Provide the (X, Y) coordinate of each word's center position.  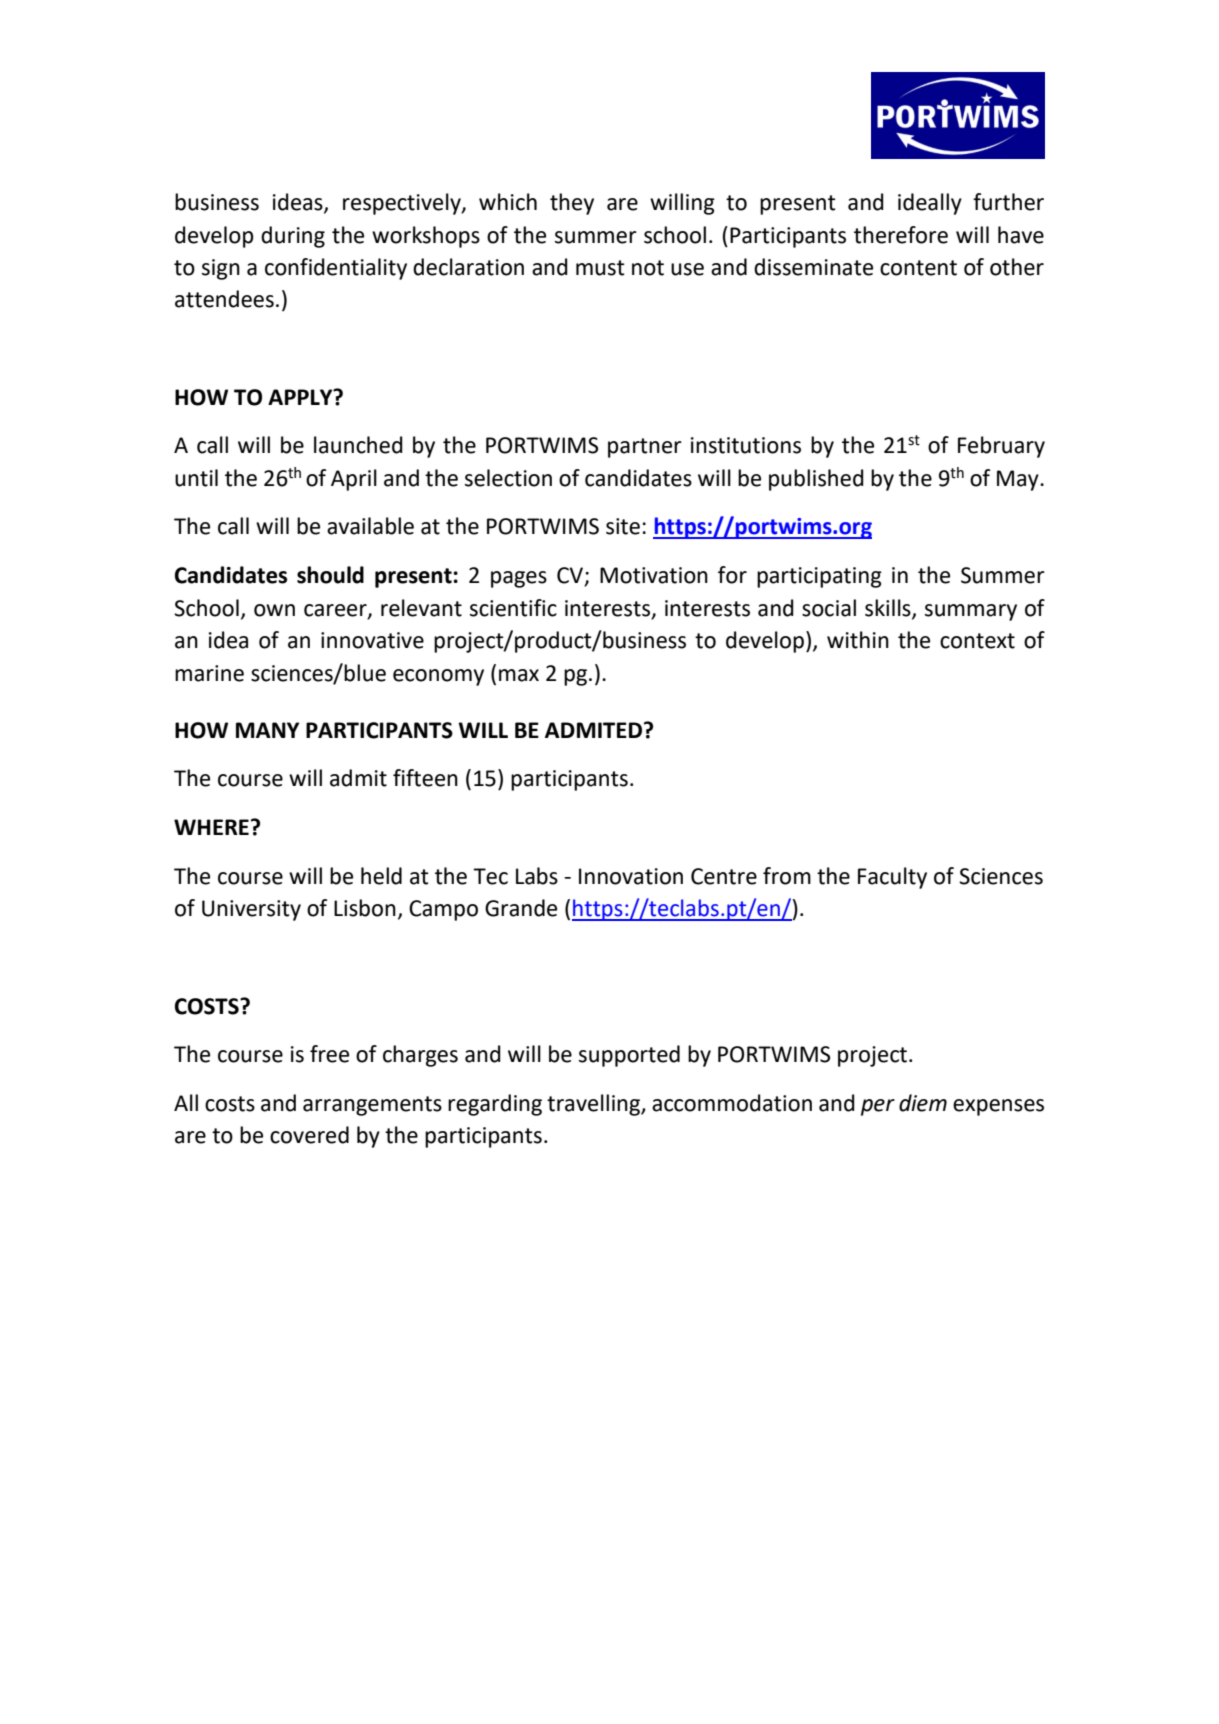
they (572, 204)
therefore (901, 235)
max (519, 675)
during (293, 237)
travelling (594, 1105)
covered (309, 1135)
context (977, 641)
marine (209, 673)
